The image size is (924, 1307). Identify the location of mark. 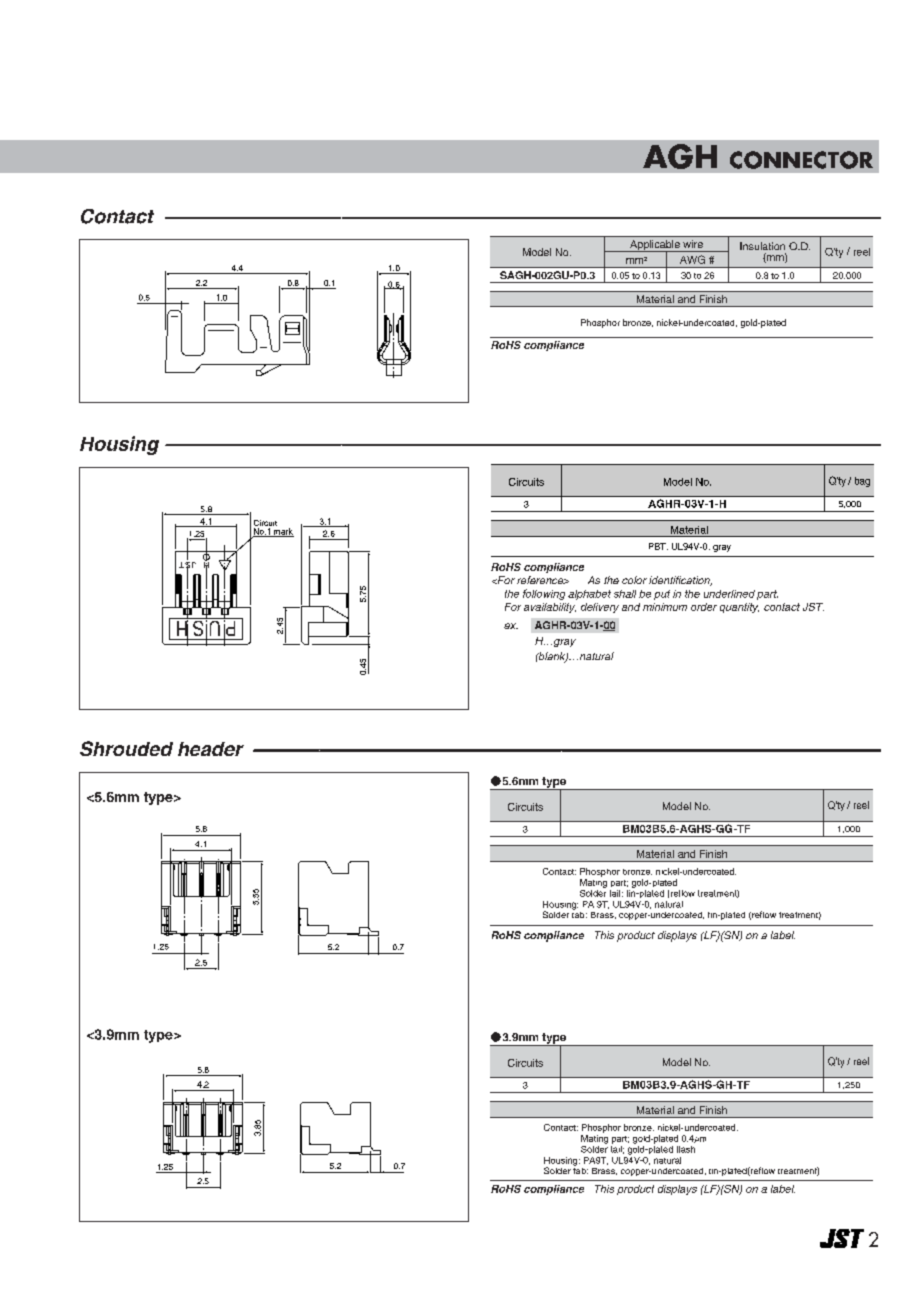
(283, 532).
